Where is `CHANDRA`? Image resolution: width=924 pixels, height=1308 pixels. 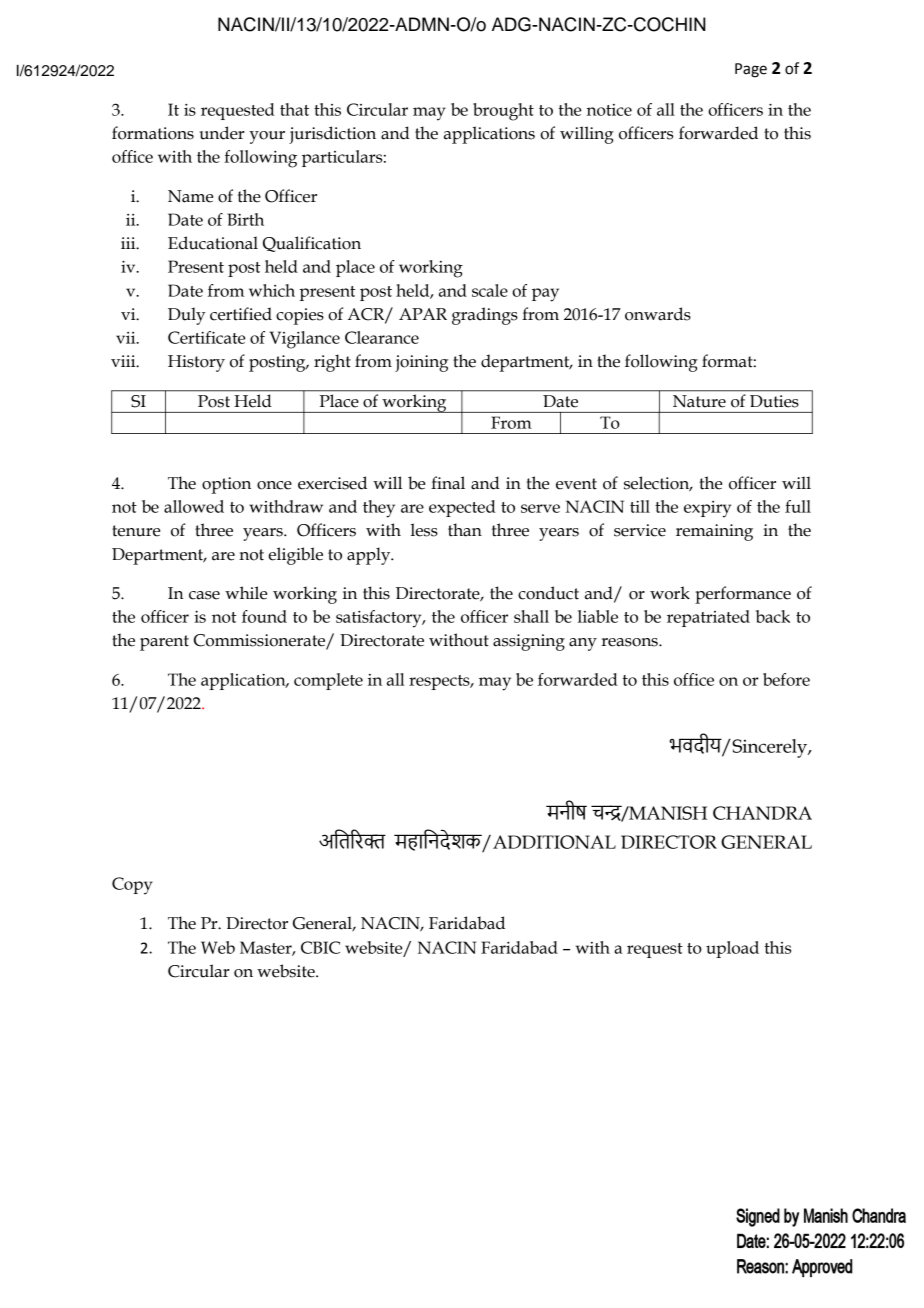 CHANDRA is located at coordinates (762, 813).
